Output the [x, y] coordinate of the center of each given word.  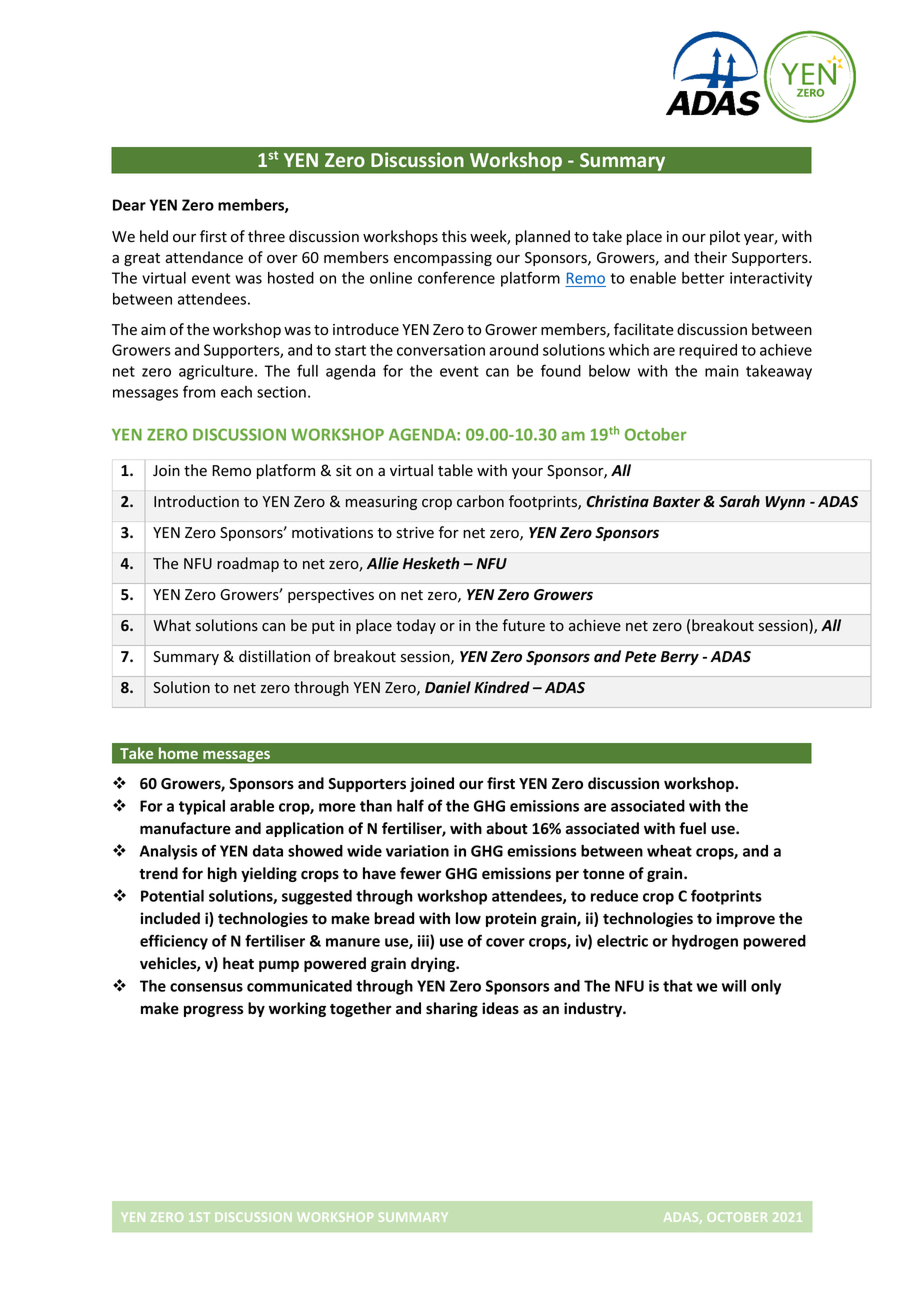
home [178, 753]
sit [344, 471]
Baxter [676, 501]
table [455, 470]
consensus [206, 987]
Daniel [448, 687]
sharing [452, 1009]
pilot [725, 237]
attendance [204, 257]
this [454, 236]
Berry [679, 658]
